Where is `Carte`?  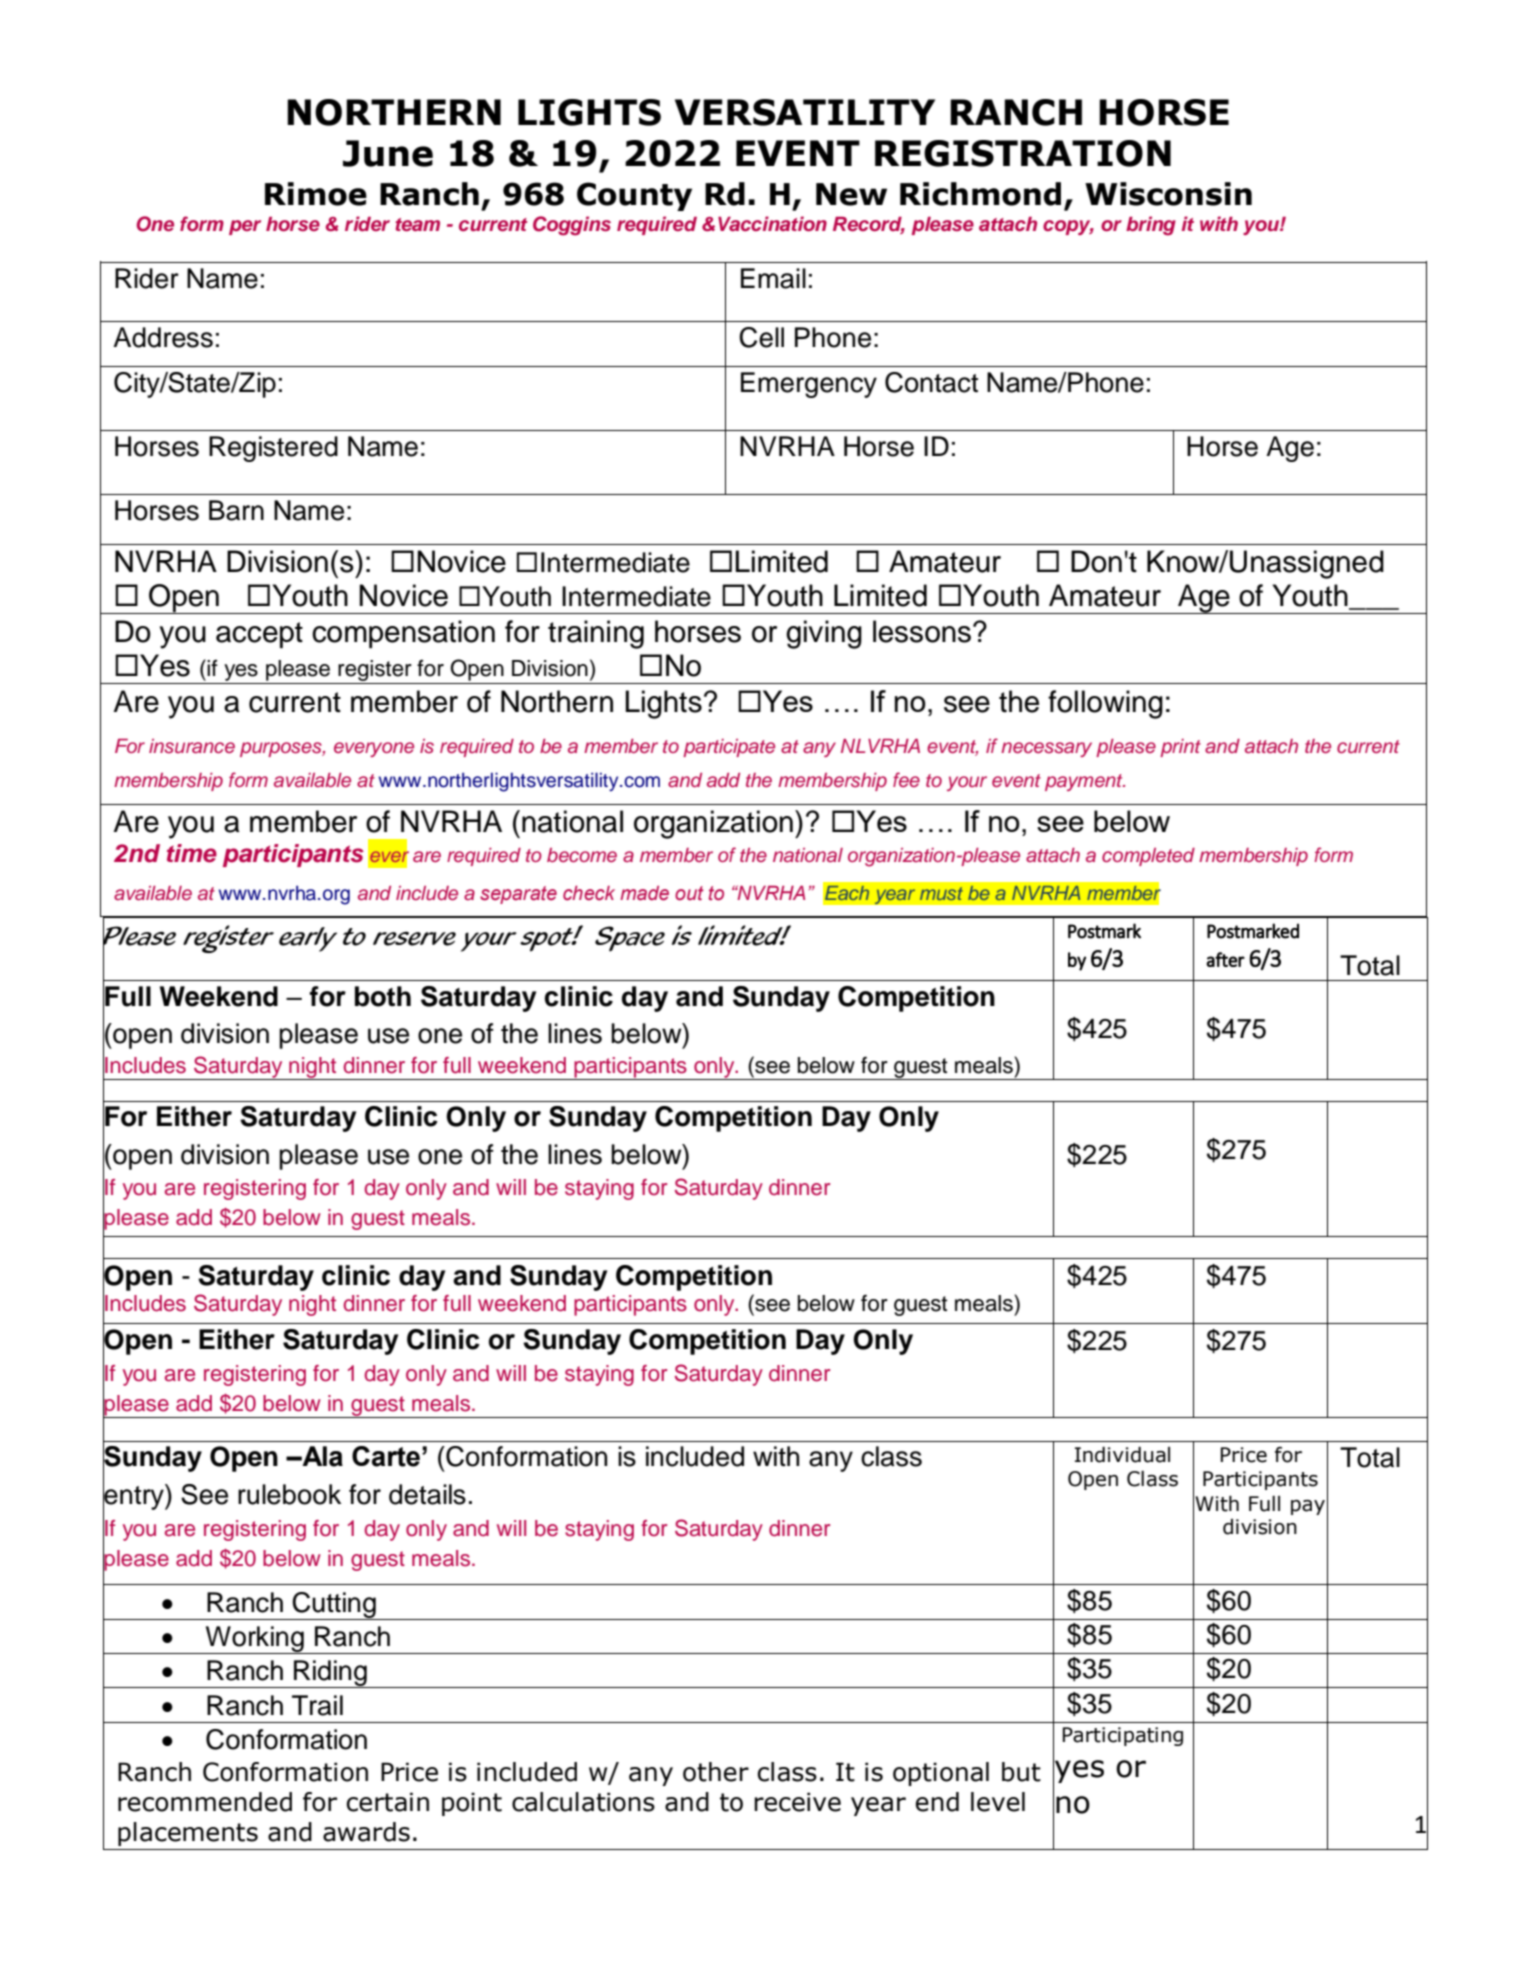
Carte is located at coordinates (386, 1456).
